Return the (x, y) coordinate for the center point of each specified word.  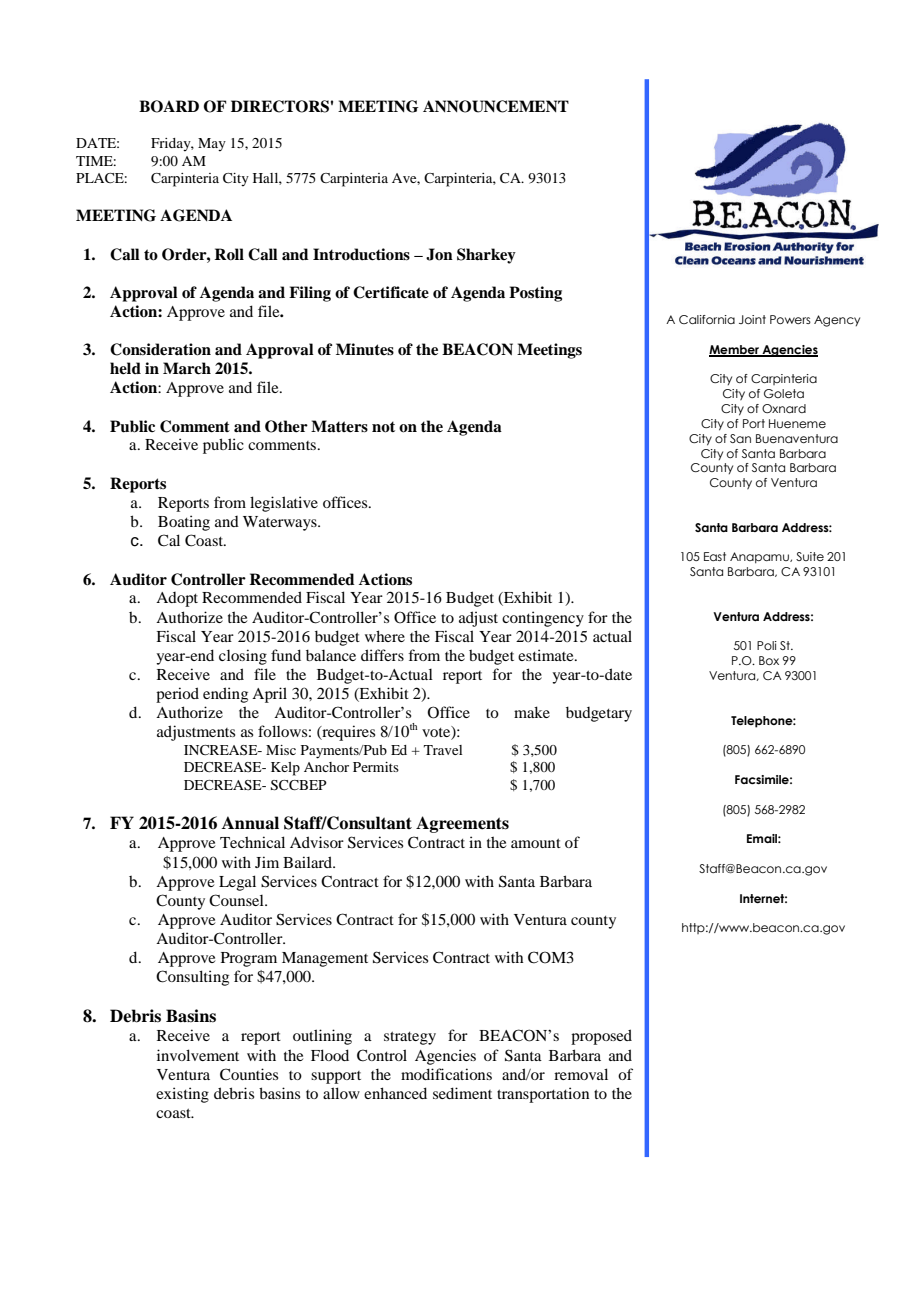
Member (735, 350)
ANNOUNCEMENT (496, 106)
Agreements (462, 824)
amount (536, 843)
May (212, 145)
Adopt (177, 599)
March (187, 368)
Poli (767, 645)
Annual (250, 823)
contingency (543, 619)
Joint (752, 319)
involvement (198, 1055)
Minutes (365, 349)
